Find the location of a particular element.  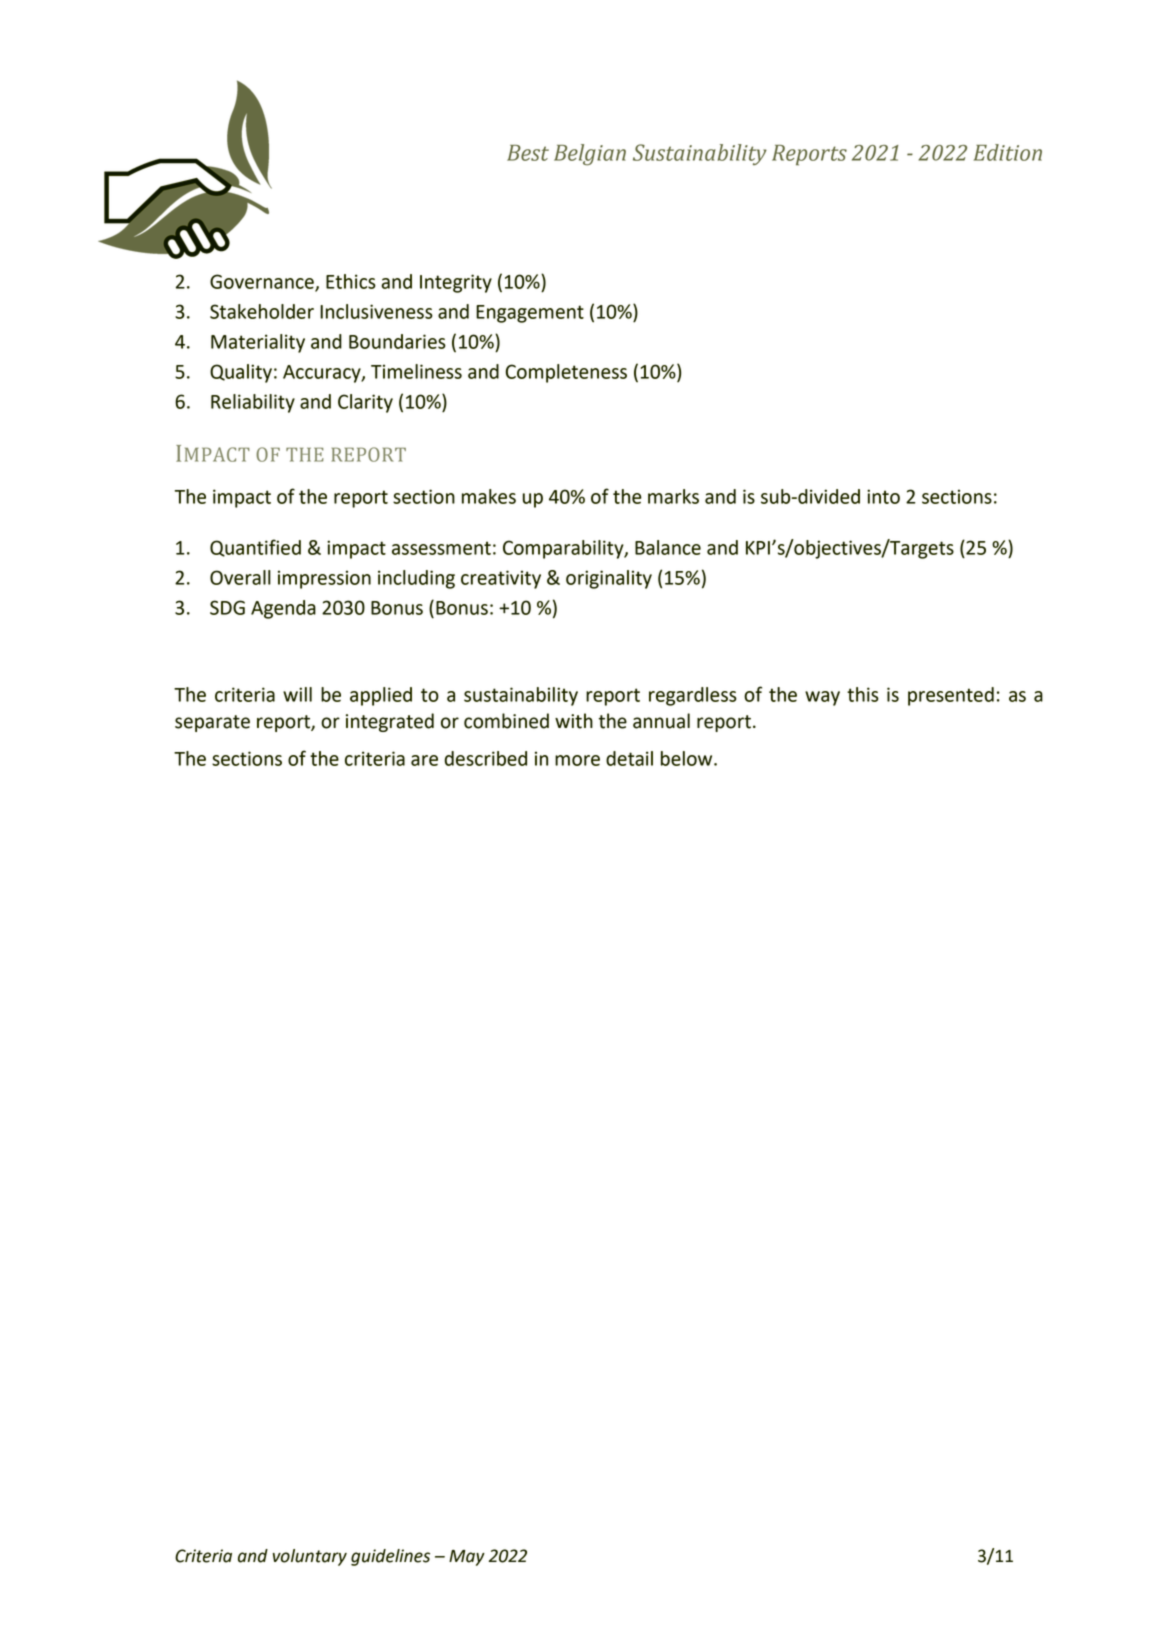

voluntary is located at coordinates (310, 1557).
